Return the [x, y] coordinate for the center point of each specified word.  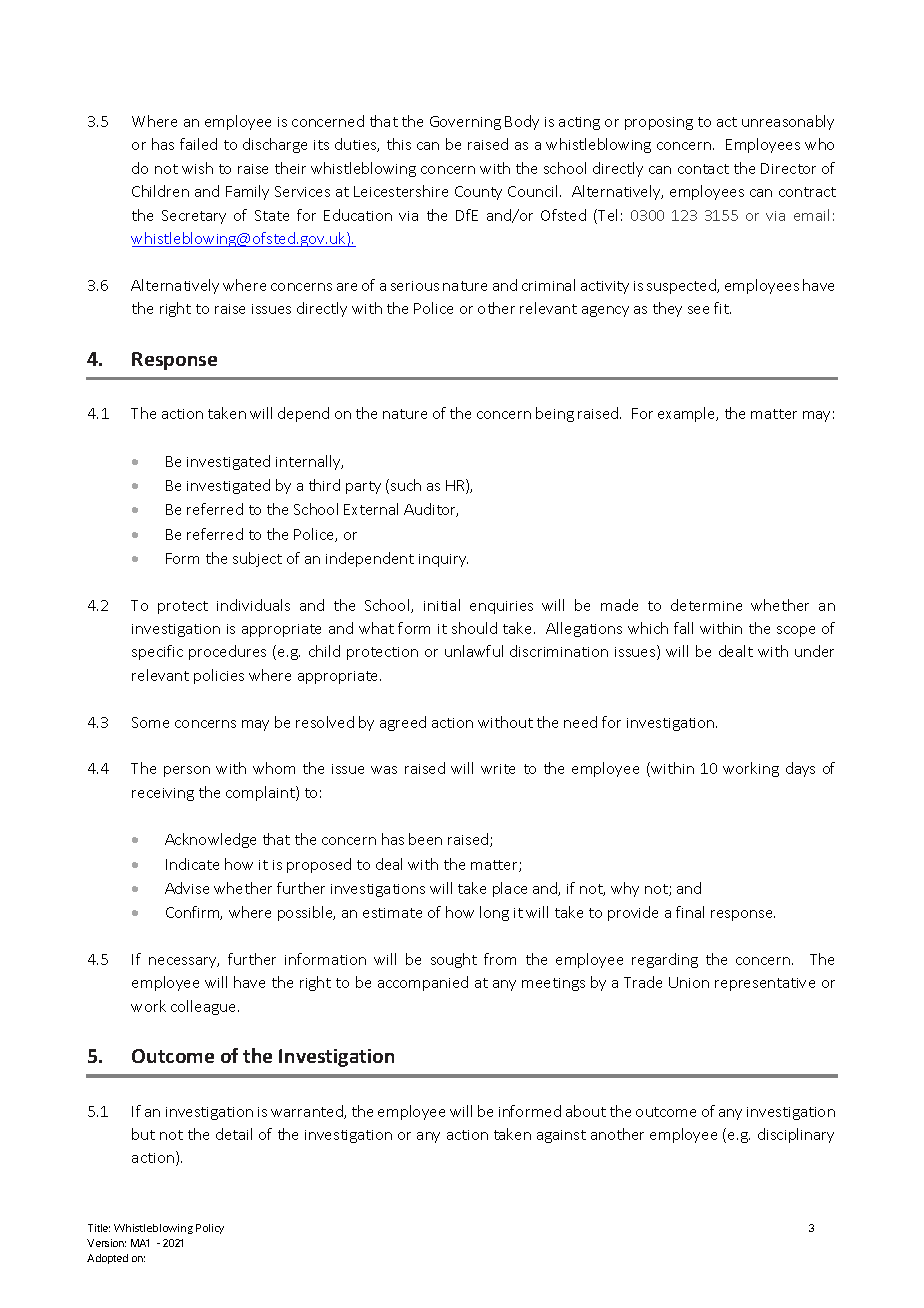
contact [703, 169]
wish [197, 168]
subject [257, 559]
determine [706, 605]
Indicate [192, 864]
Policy [210, 1229]
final [690, 912]
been [425, 839]
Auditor [431, 510]
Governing [465, 123]
